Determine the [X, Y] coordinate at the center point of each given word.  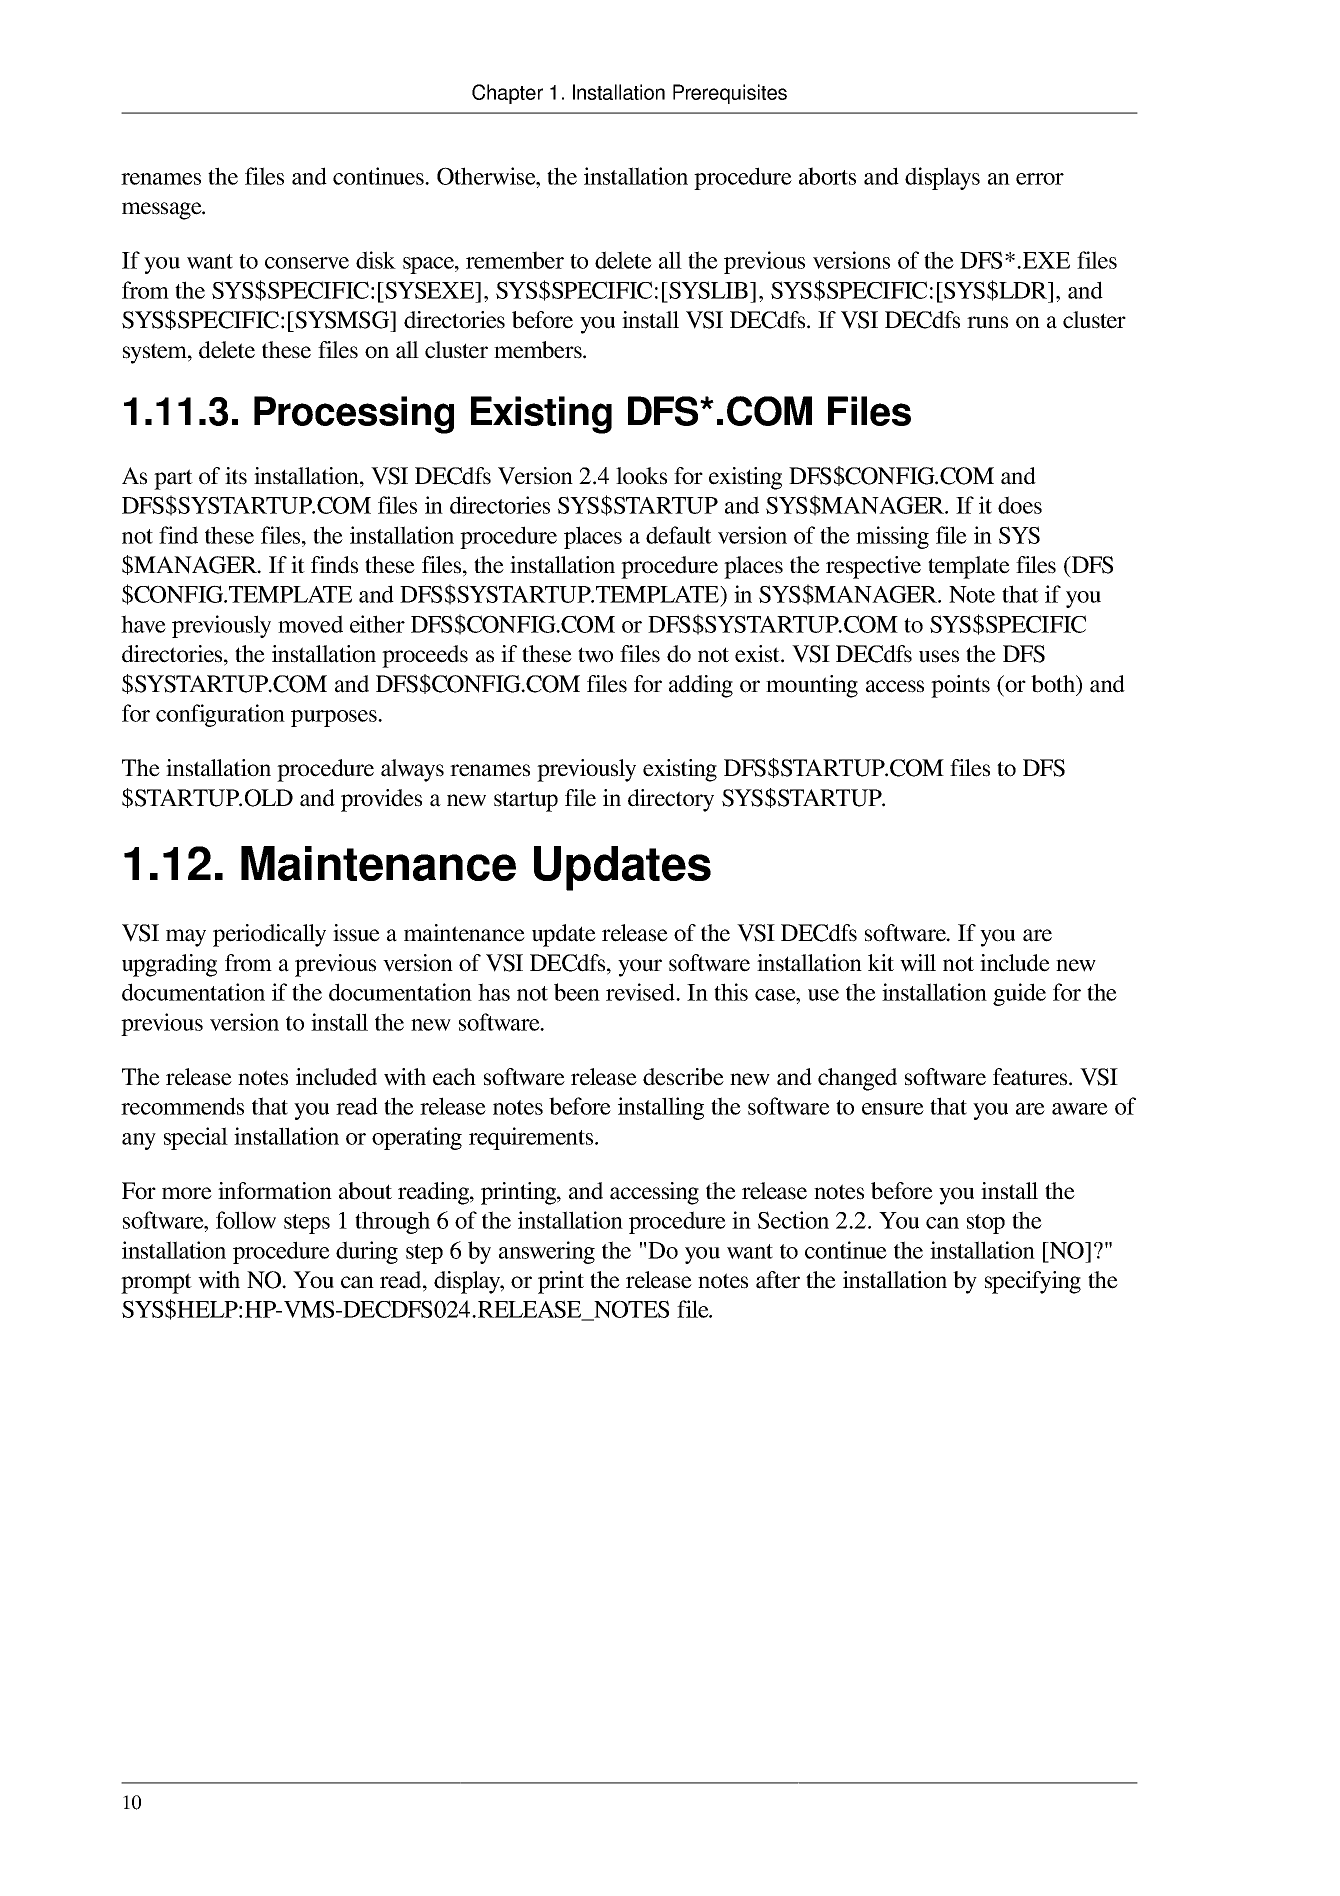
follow [246, 1220]
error [1040, 179]
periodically [269, 935]
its [236, 476]
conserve [307, 263]
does [1020, 505]
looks [641, 476]
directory [671, 800]
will [918, 963]
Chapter [507, 94]
